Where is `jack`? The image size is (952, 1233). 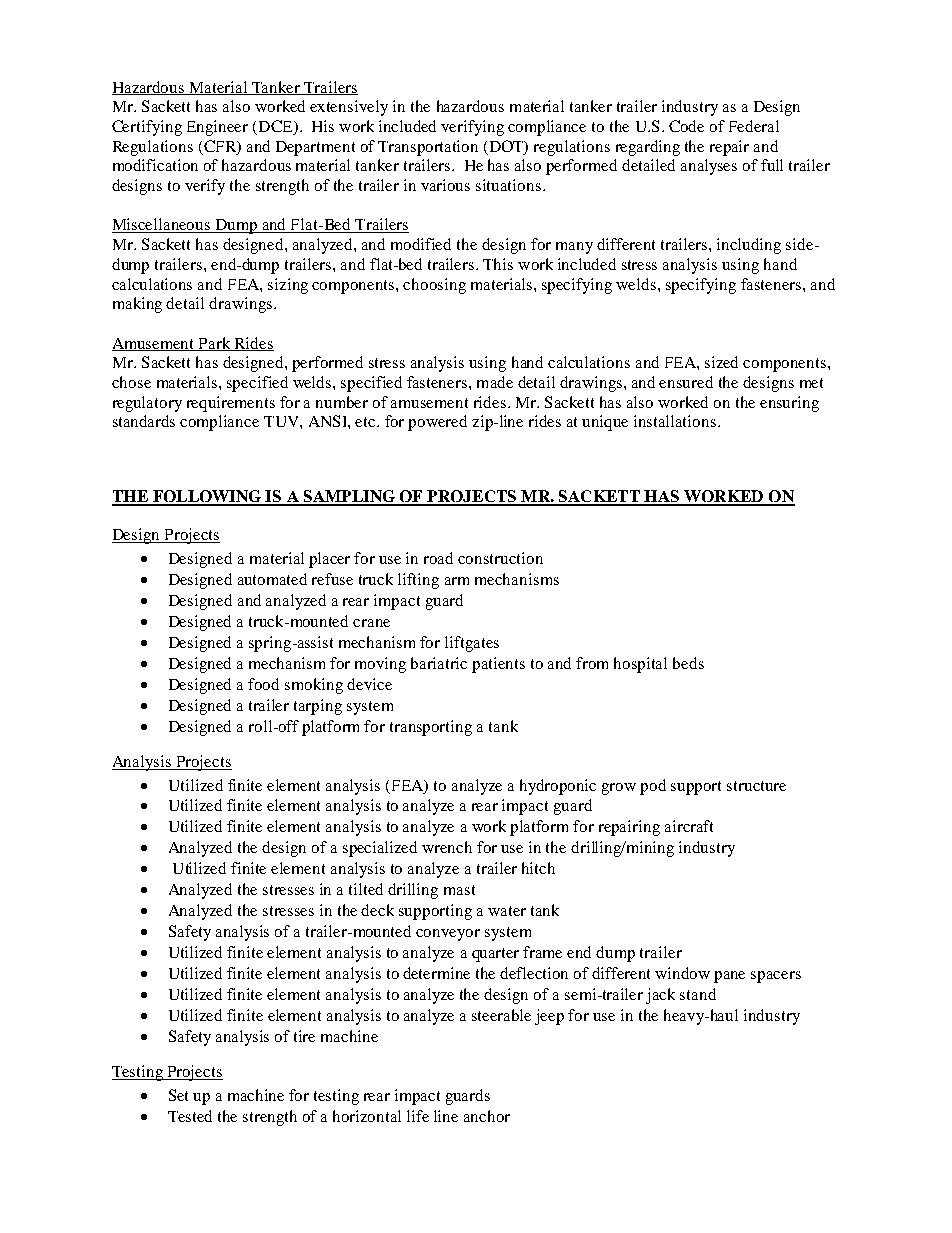
jack is located at coordinates (660, 996).
